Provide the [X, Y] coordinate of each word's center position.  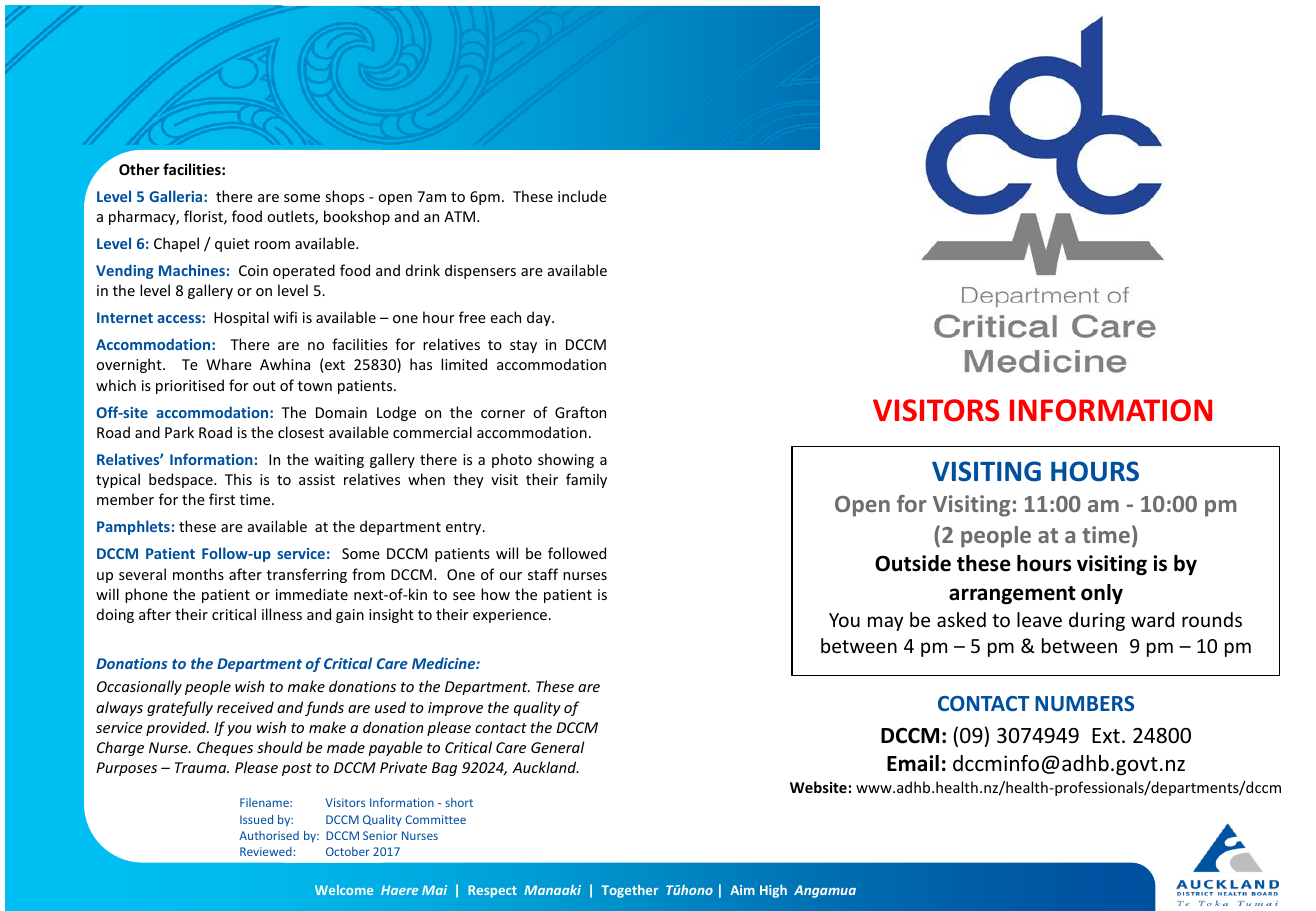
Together [629, 891]
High [773, 891]
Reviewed [266, 851]
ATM [461, 216]
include [582, 196]
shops [344, 197]
